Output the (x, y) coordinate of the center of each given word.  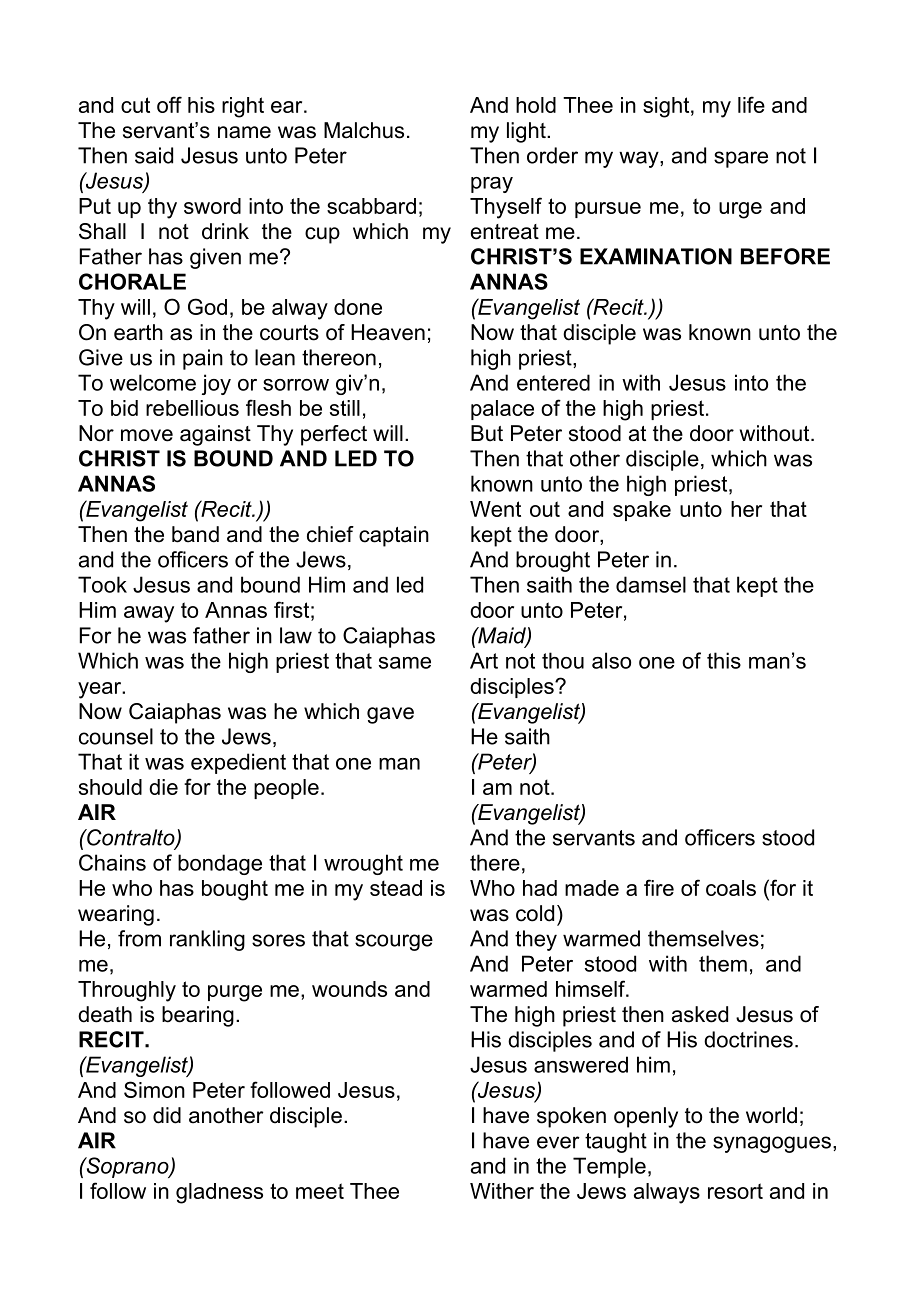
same (405, 663)
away (149, 614)
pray (492, 185)
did (167, 1115)
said (154, 155)
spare (741, 159)
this (724, 660)
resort (735, 1191)
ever (558, 1142)
